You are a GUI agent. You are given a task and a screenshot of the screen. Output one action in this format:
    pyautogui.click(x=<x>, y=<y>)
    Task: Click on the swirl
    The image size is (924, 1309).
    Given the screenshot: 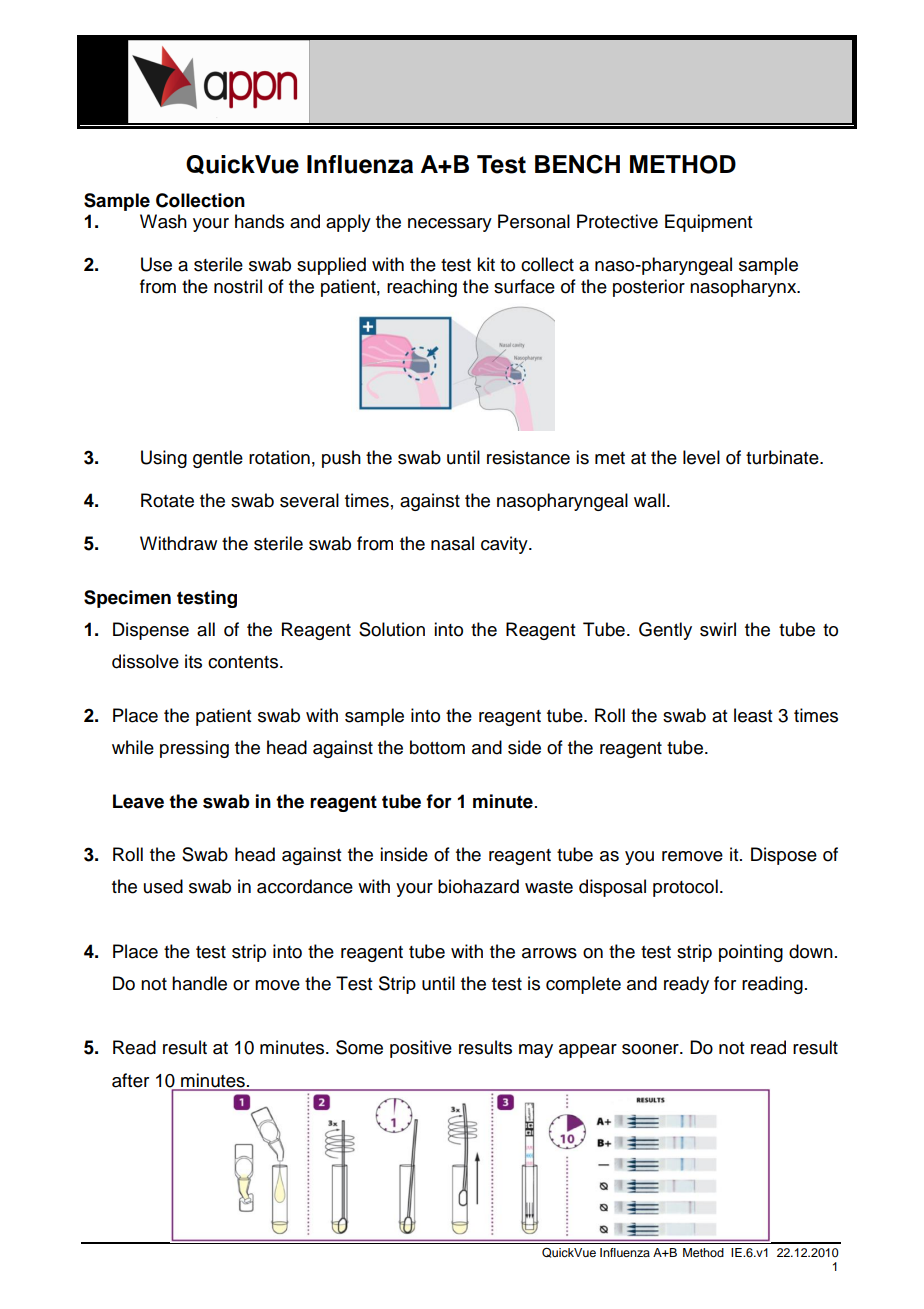 What is the action you would take?
    pyautogui.click(x=718, y=629)
